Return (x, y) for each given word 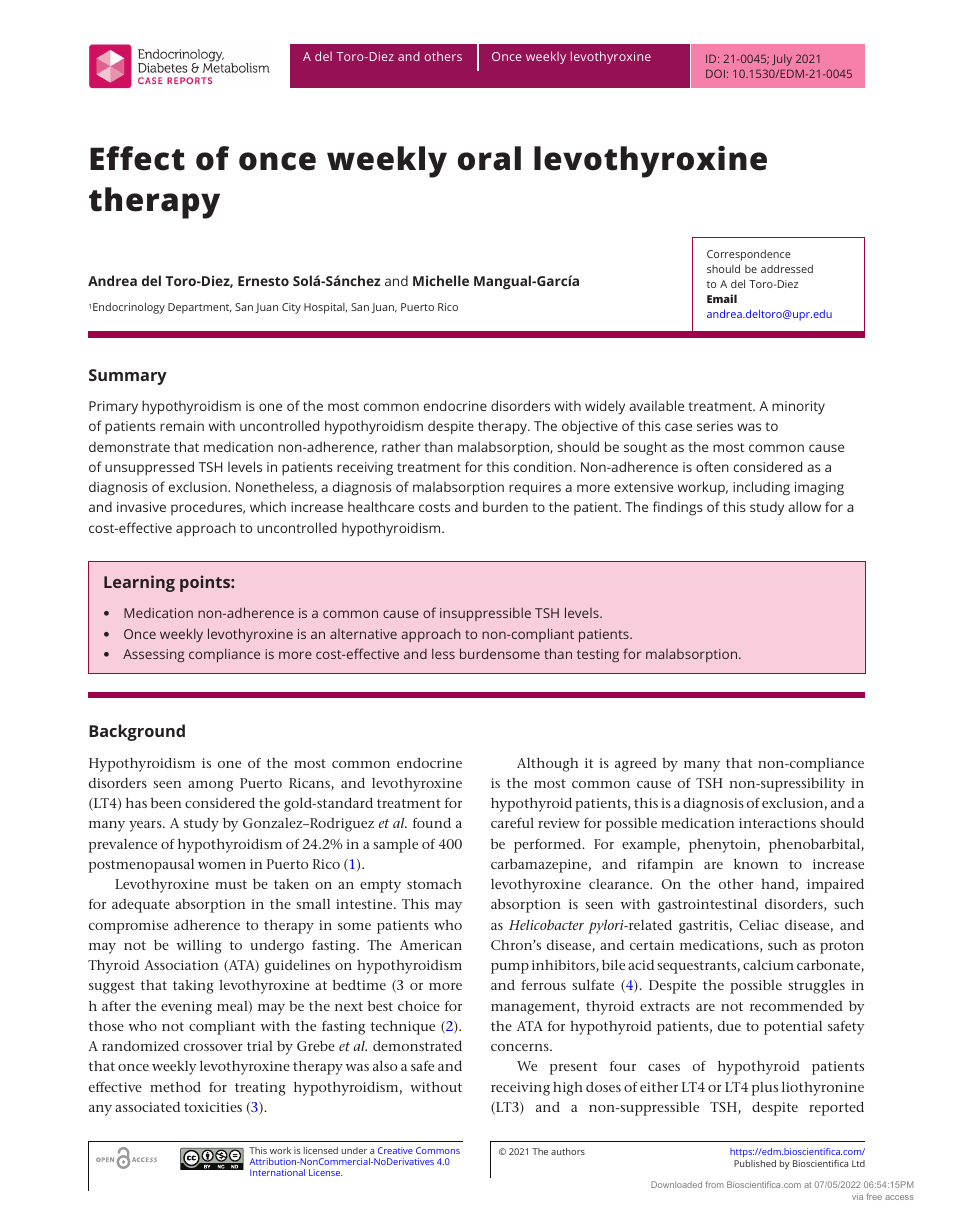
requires (535, 489)
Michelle (441, 280)
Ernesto (263, 281)
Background (137, 732)
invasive (141, 507)
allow (804, 506)
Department (200, 308)
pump (510, 968)
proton (842, 947)
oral (489, 158)
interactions (777, 823)
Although (547, 765)
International (277, 1172)
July (782, 60)
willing (199, 947)
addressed (787, 268)
